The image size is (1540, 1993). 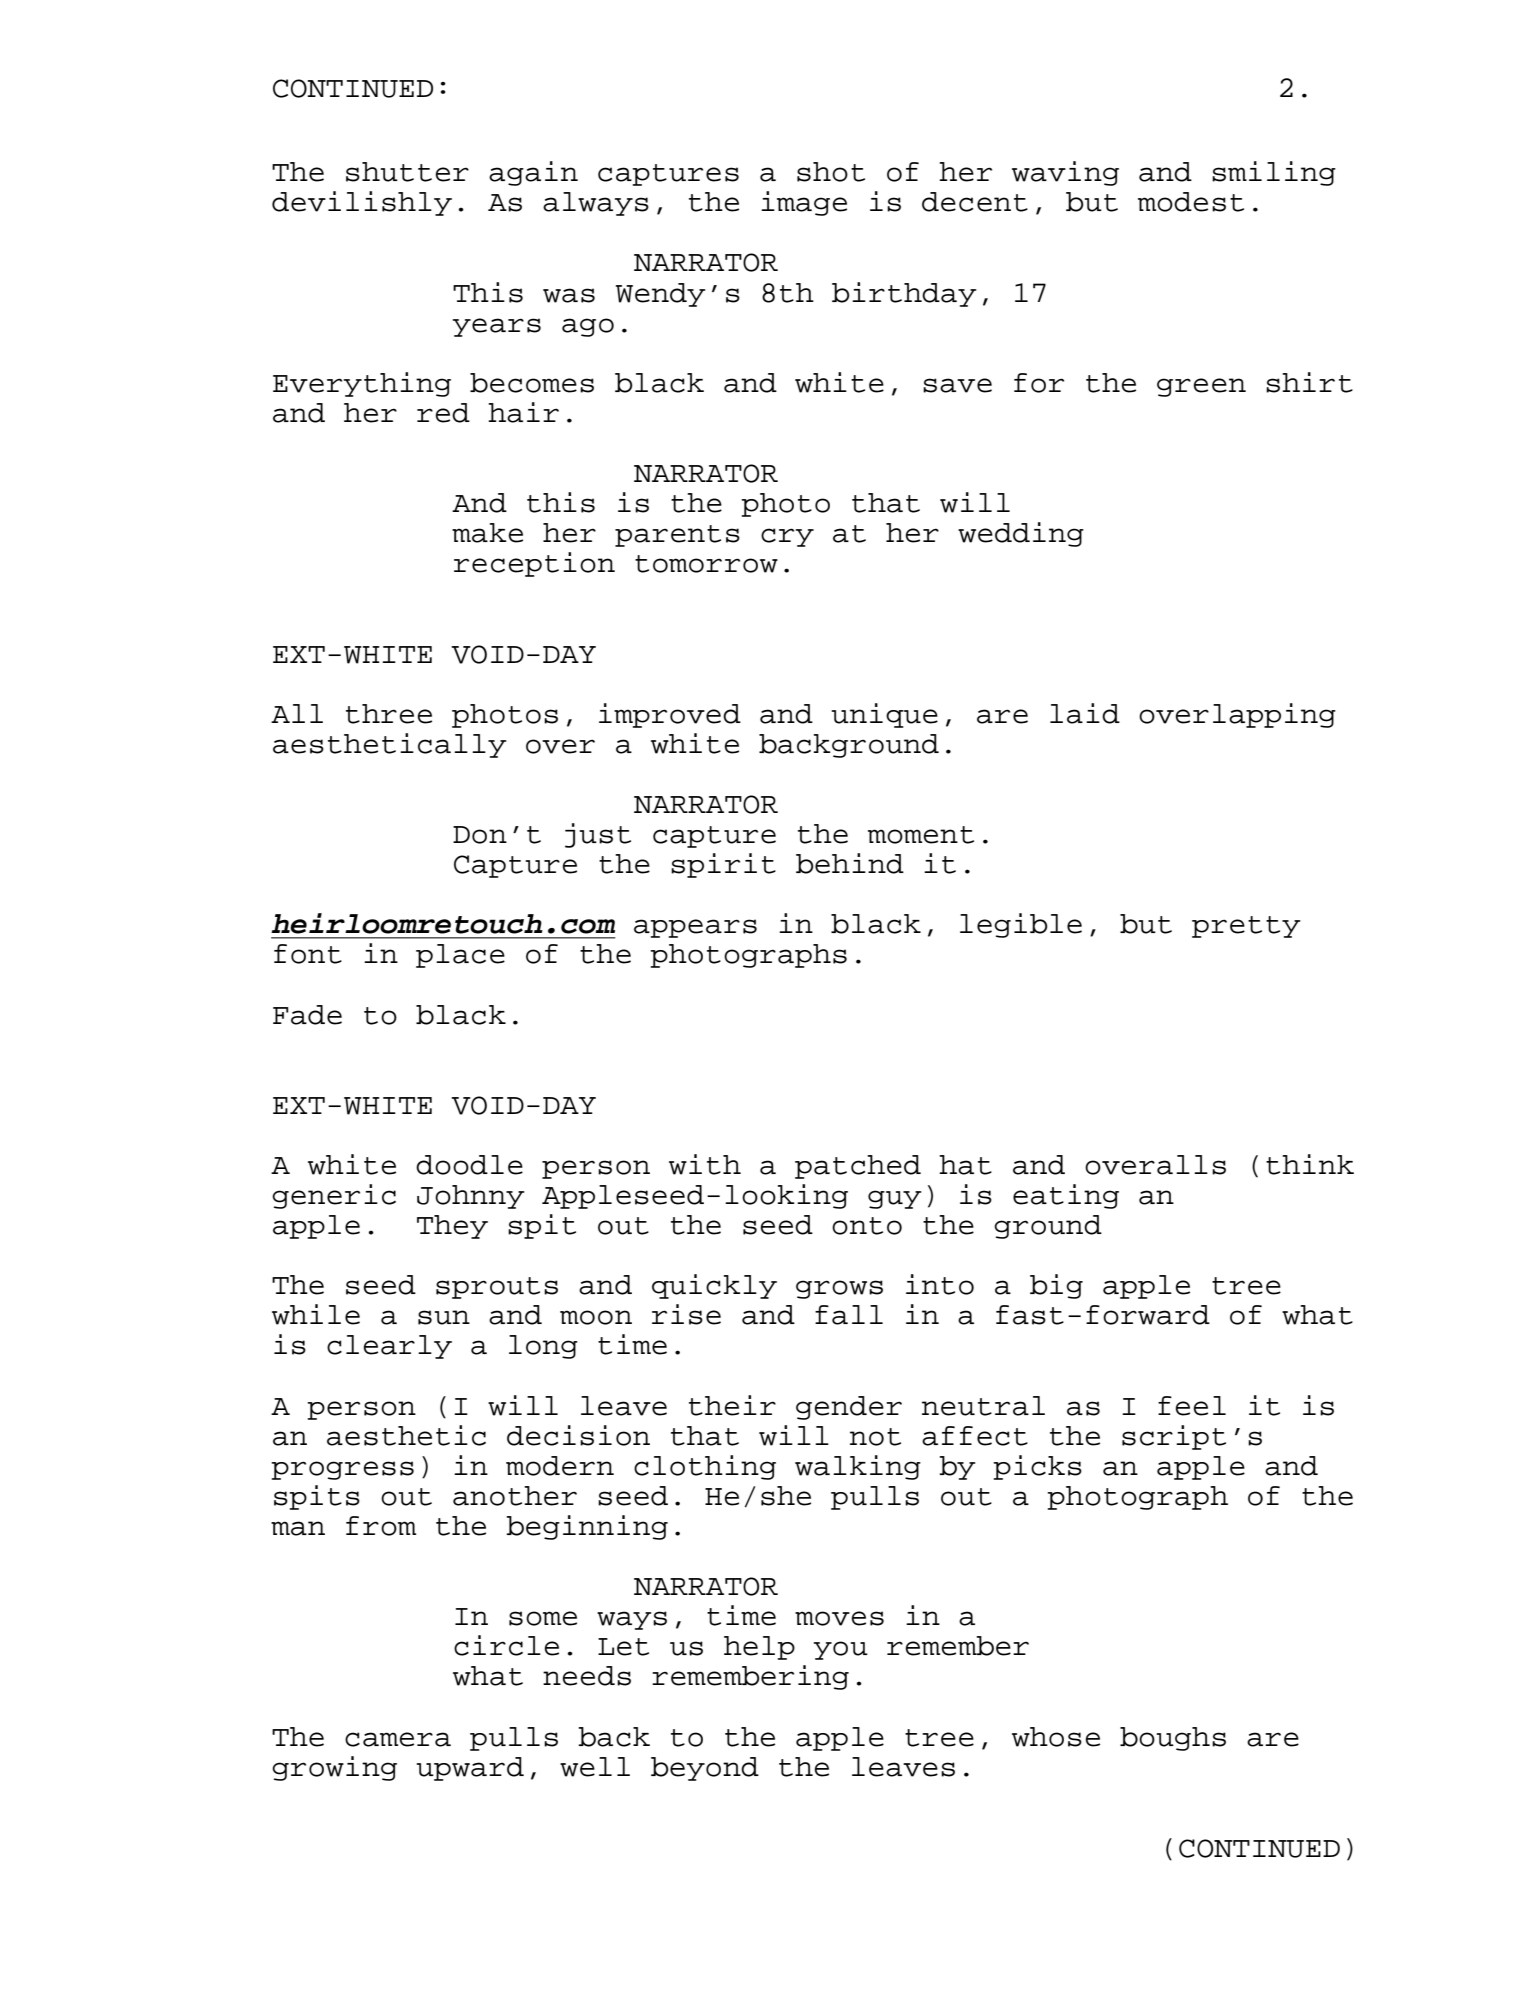 I want to click on unique, so click(x=885, y=715).
